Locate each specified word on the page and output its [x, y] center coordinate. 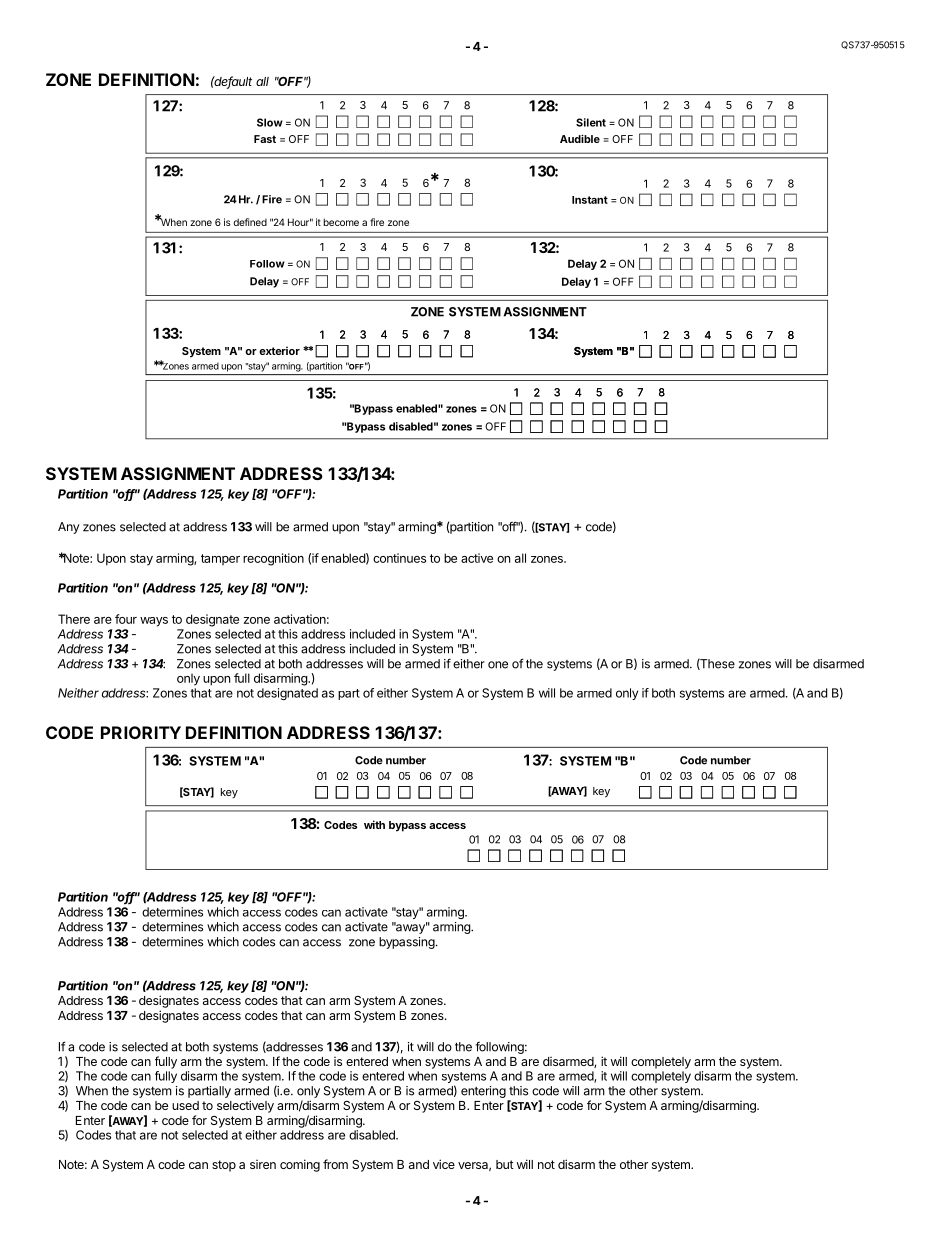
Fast [265, 139]
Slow [270, 122]
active [477, 558]
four [126, 619]
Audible [580, 138]
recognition [273, 559]
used [185, 1105]
